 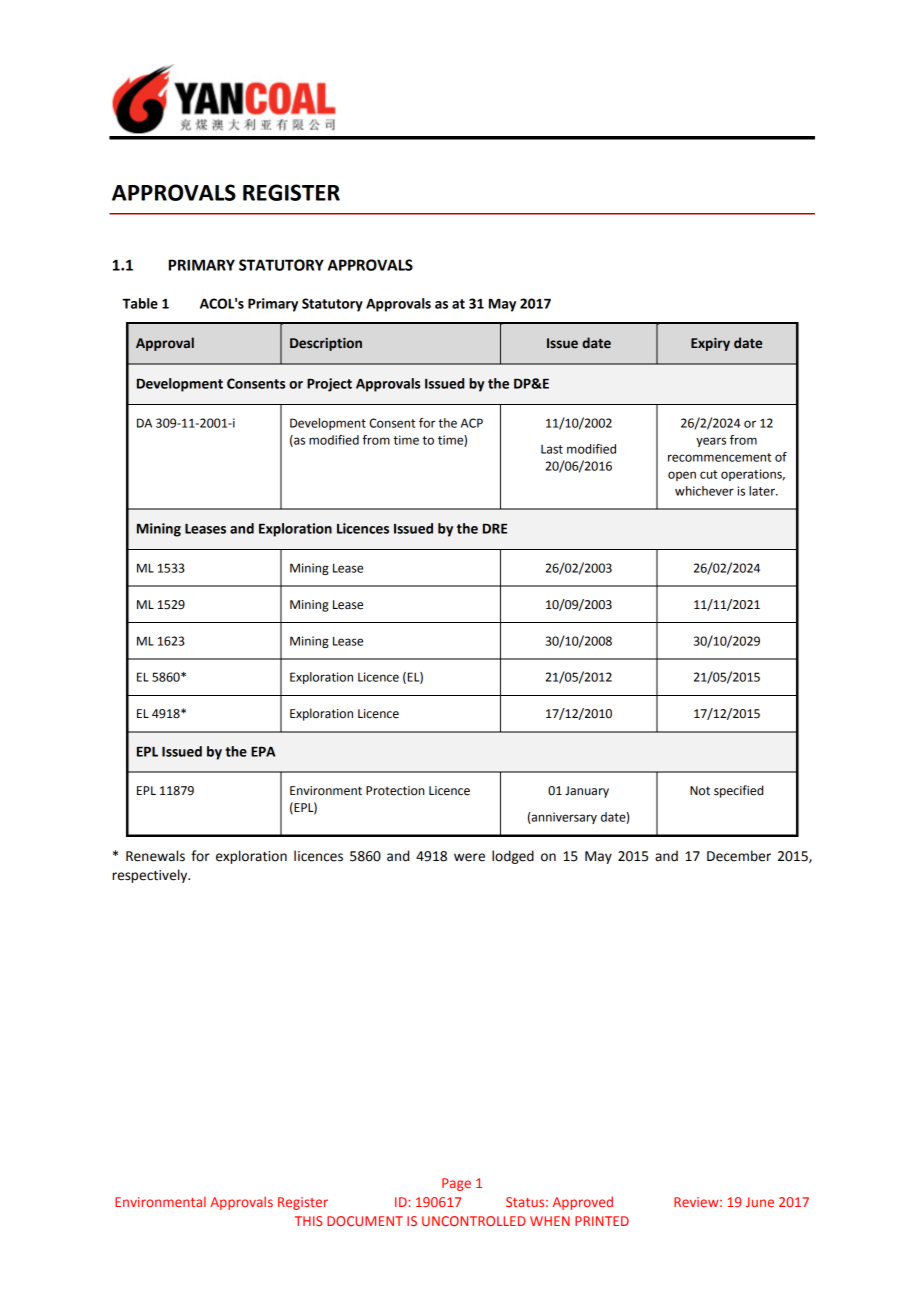 What do you see at coordinates (472, 423) in the page?
I see `ACP` at bounding box center [472, 423].
